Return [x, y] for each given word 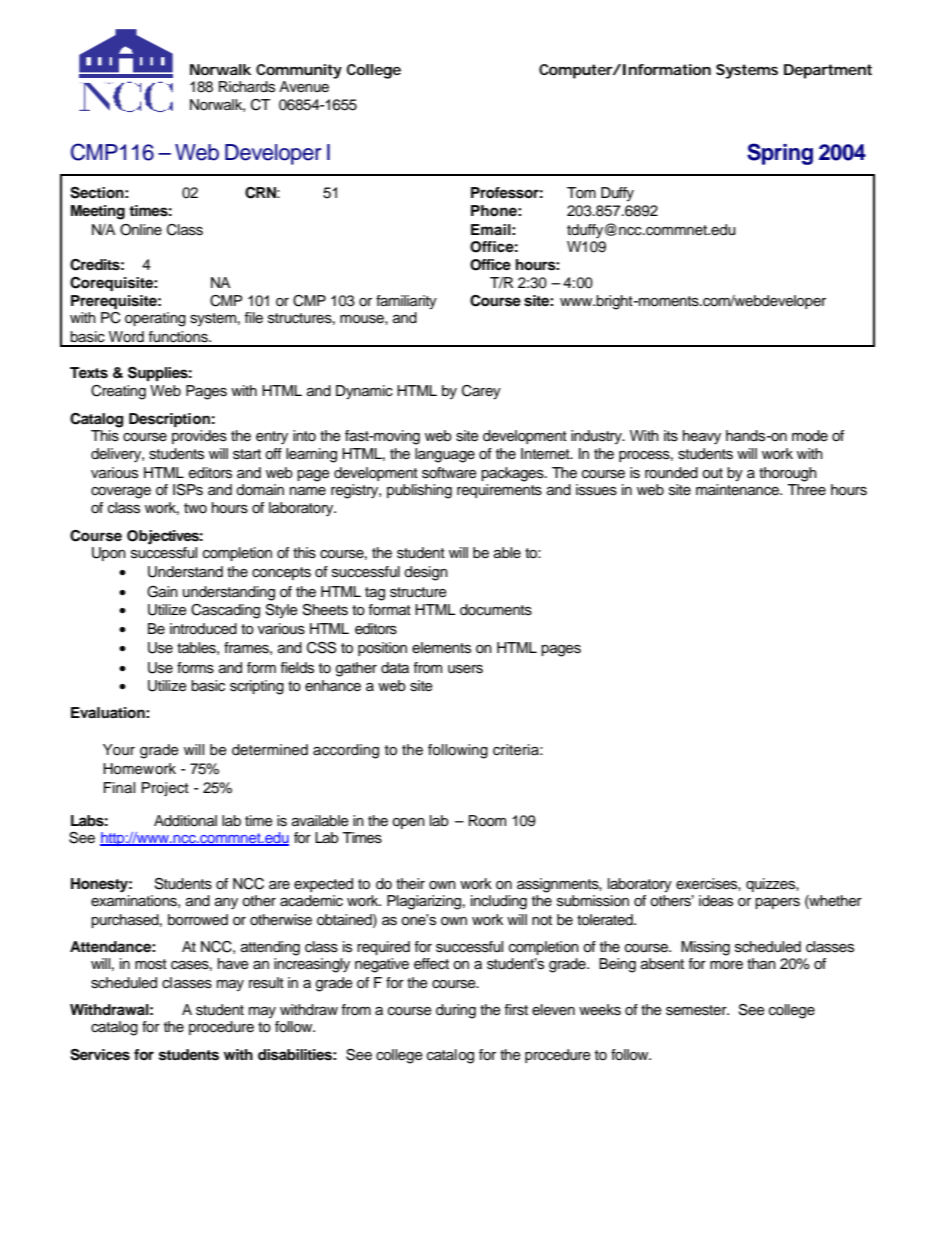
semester [697, 1010]
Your [119, 750]
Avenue [304, 87]
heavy [702, 437]
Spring [780, 154]
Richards [247, 87]
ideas [716, 901]
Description [169, 420]
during [456, 1011]
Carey [481, 392]
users [465, 669]
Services [100, 1055]
